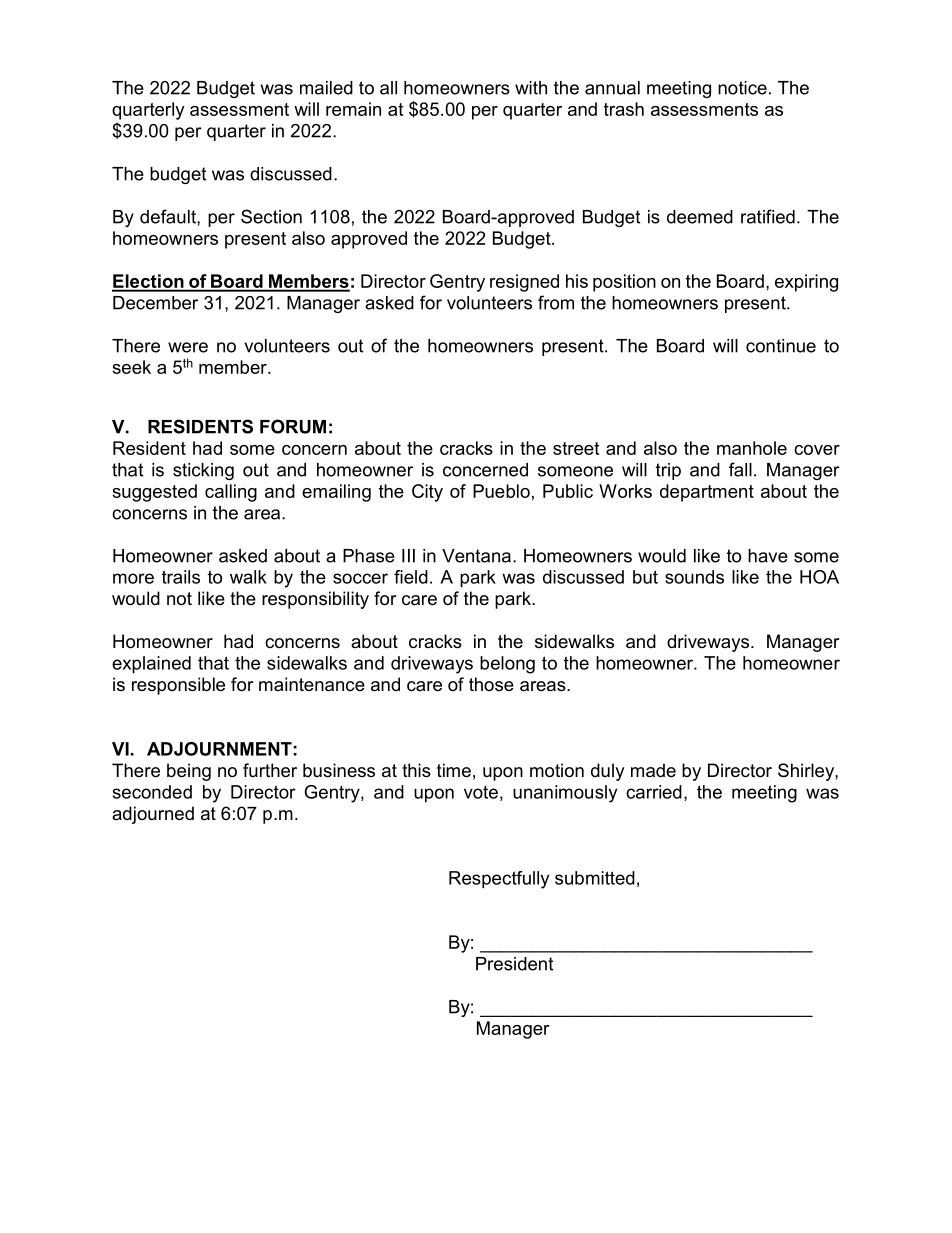 This screenshot has width=952, height=1233. What do you see at coordinates (501, 491) in the screenshot?
I see `Pueblo` at bounding box center [501, 491].
